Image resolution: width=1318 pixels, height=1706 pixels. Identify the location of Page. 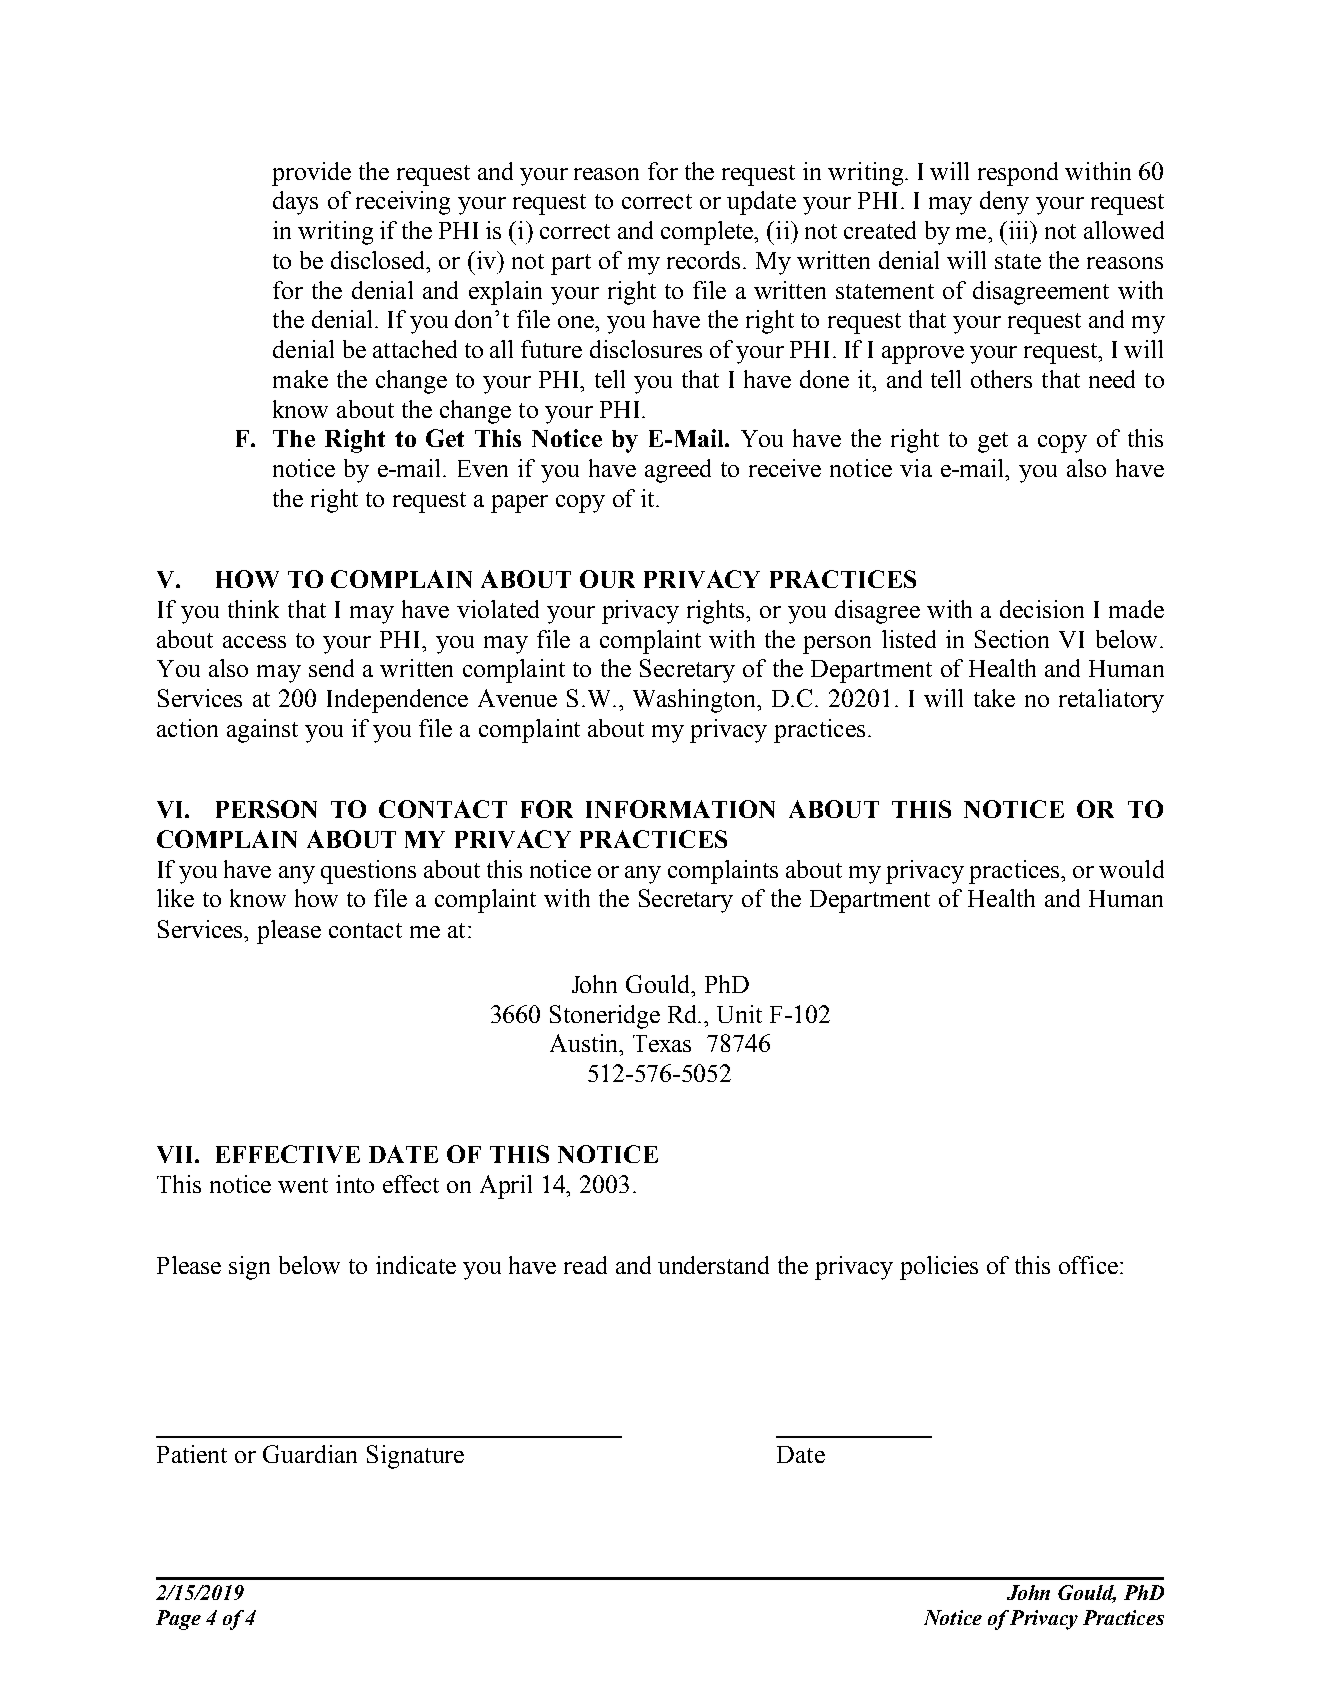
(178, 1620).
